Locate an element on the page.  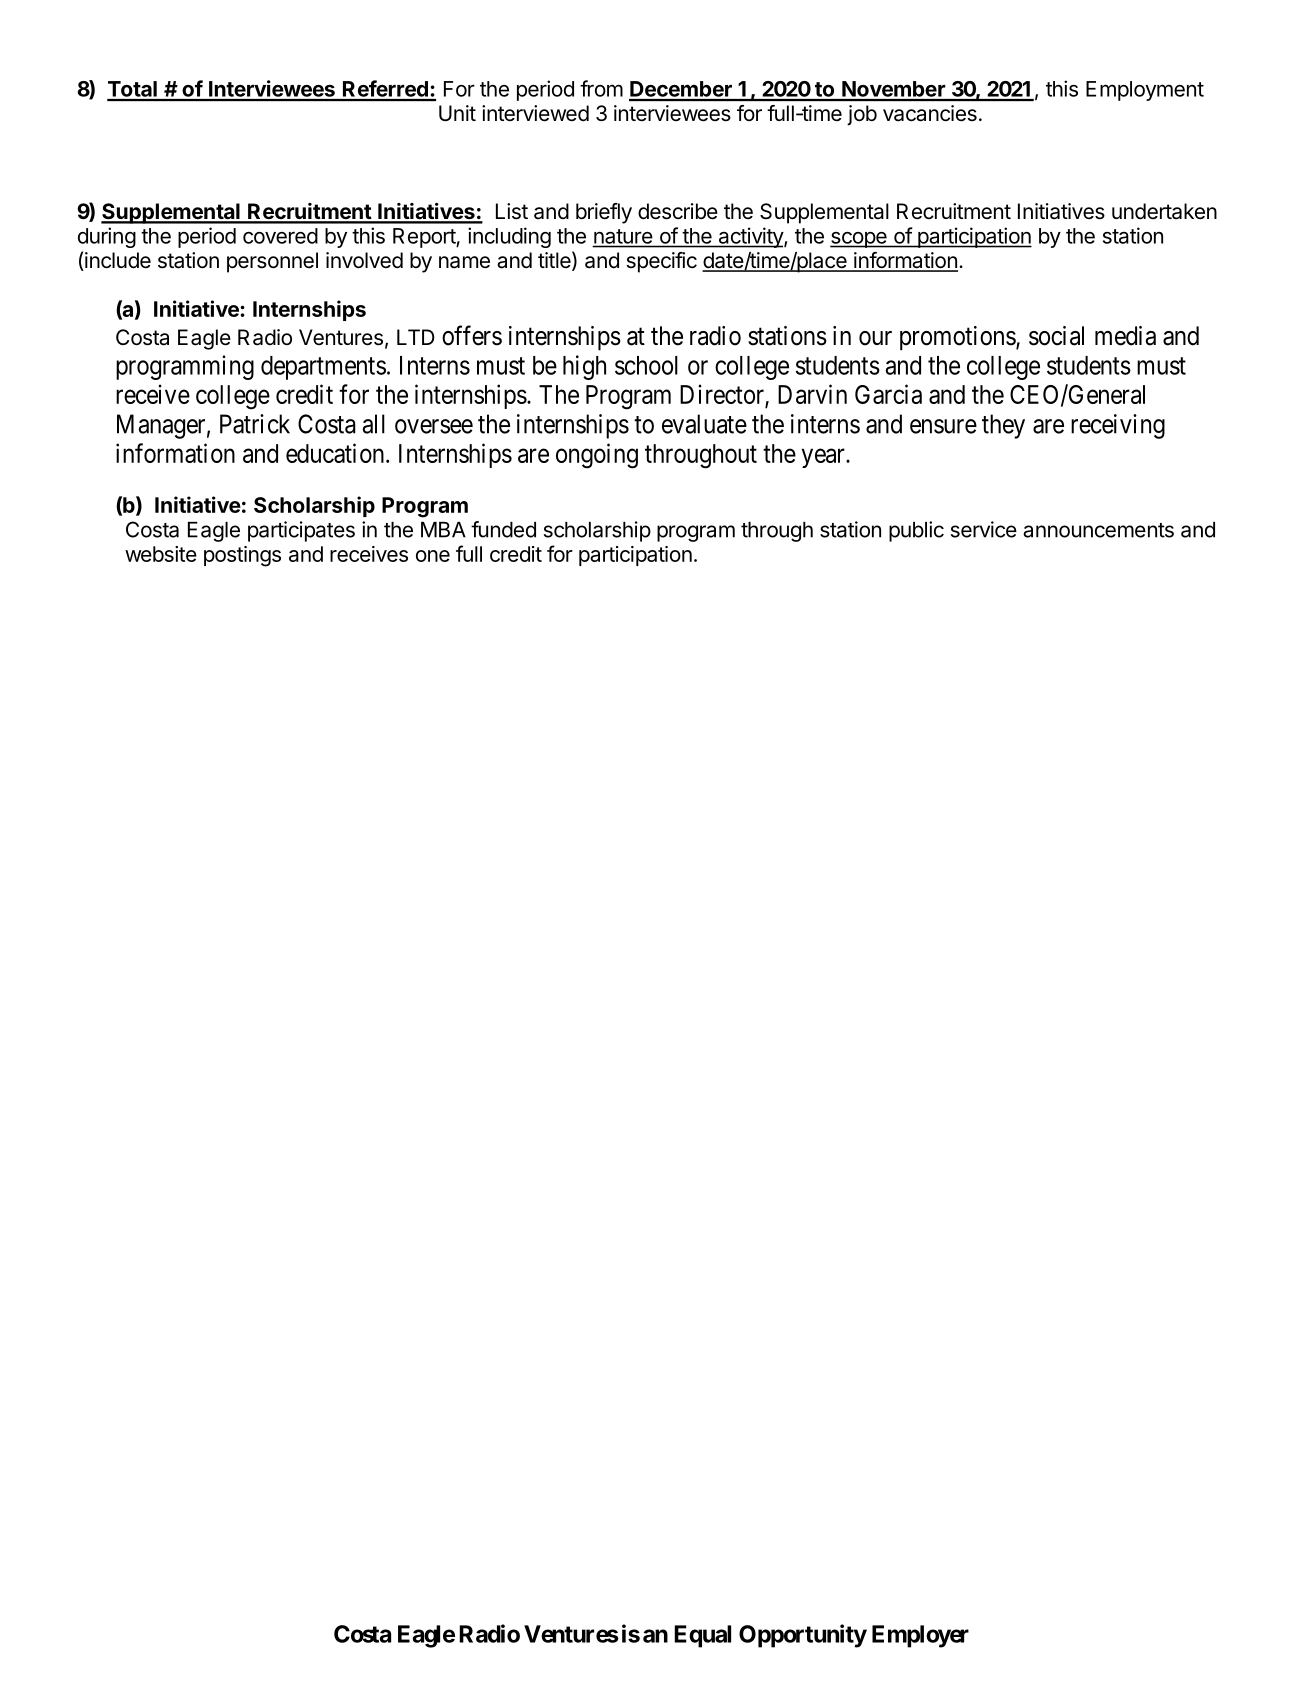
covered is located at coordinates (280, 236).
